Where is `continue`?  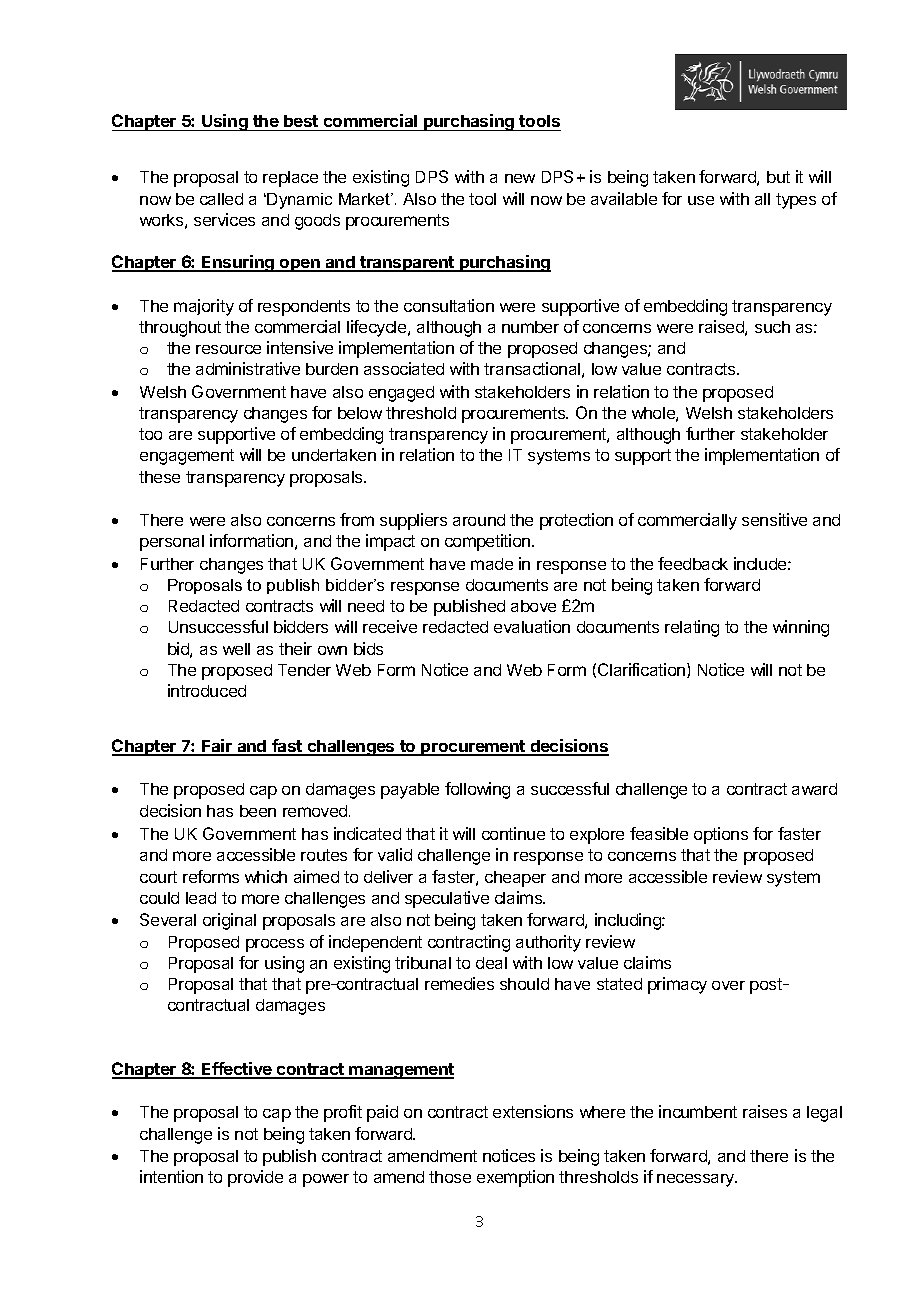 continue is located at coordinates (513, 833).
